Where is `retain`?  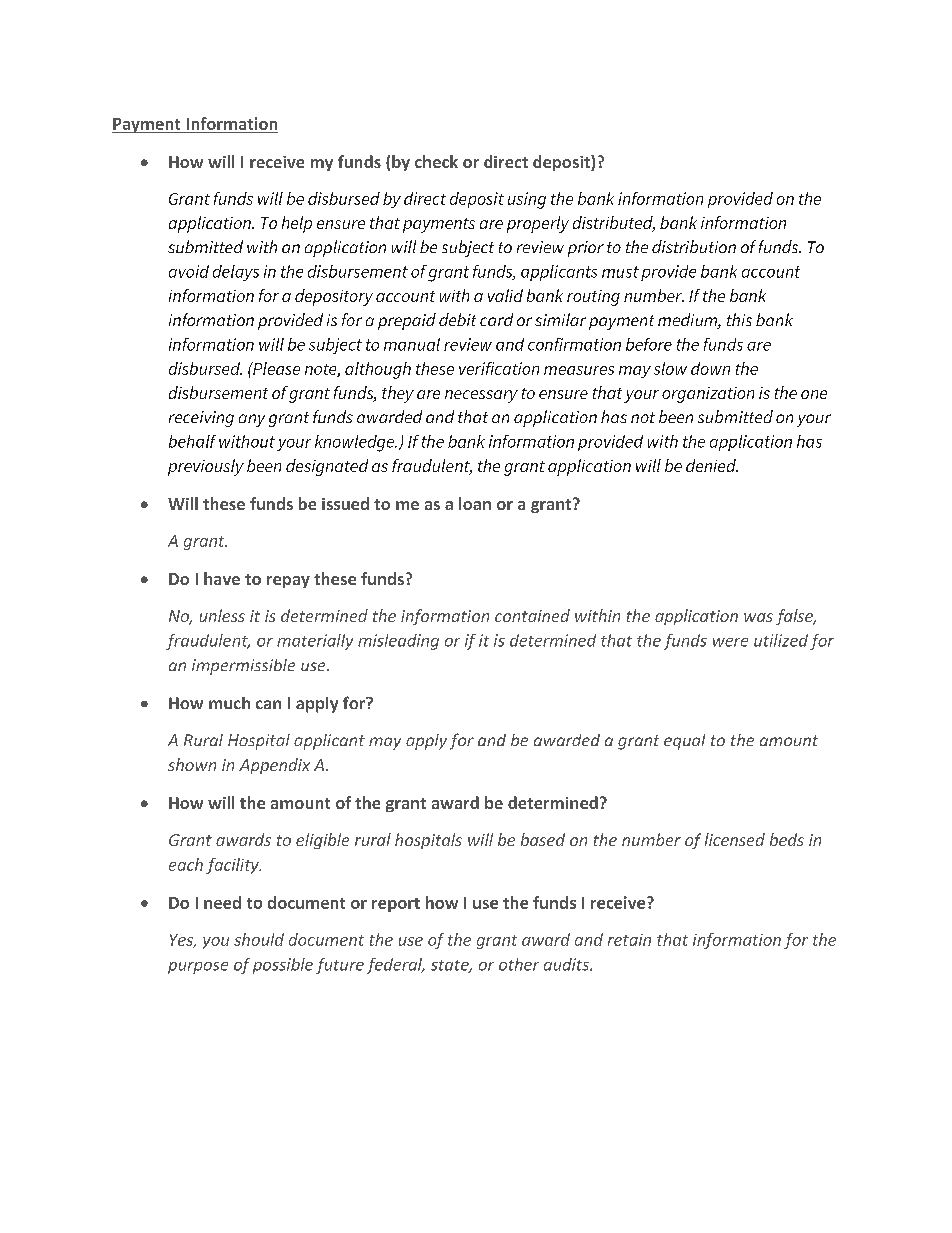
retain is located at coordinates (629, 940).
